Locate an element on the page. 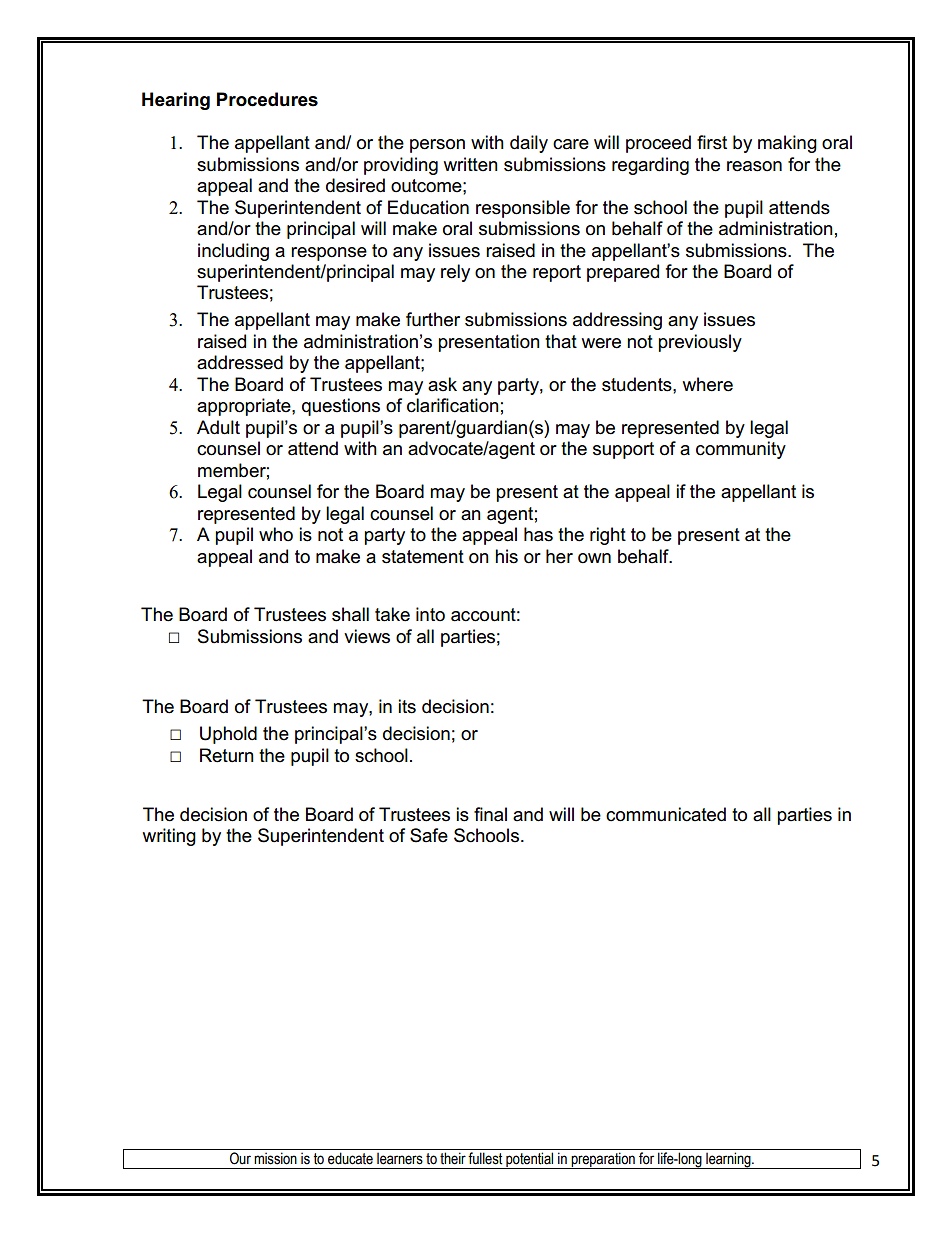 Image resolution: width=952 pixels, height=1233 pixels. first is located at coordinates (712, 142).
